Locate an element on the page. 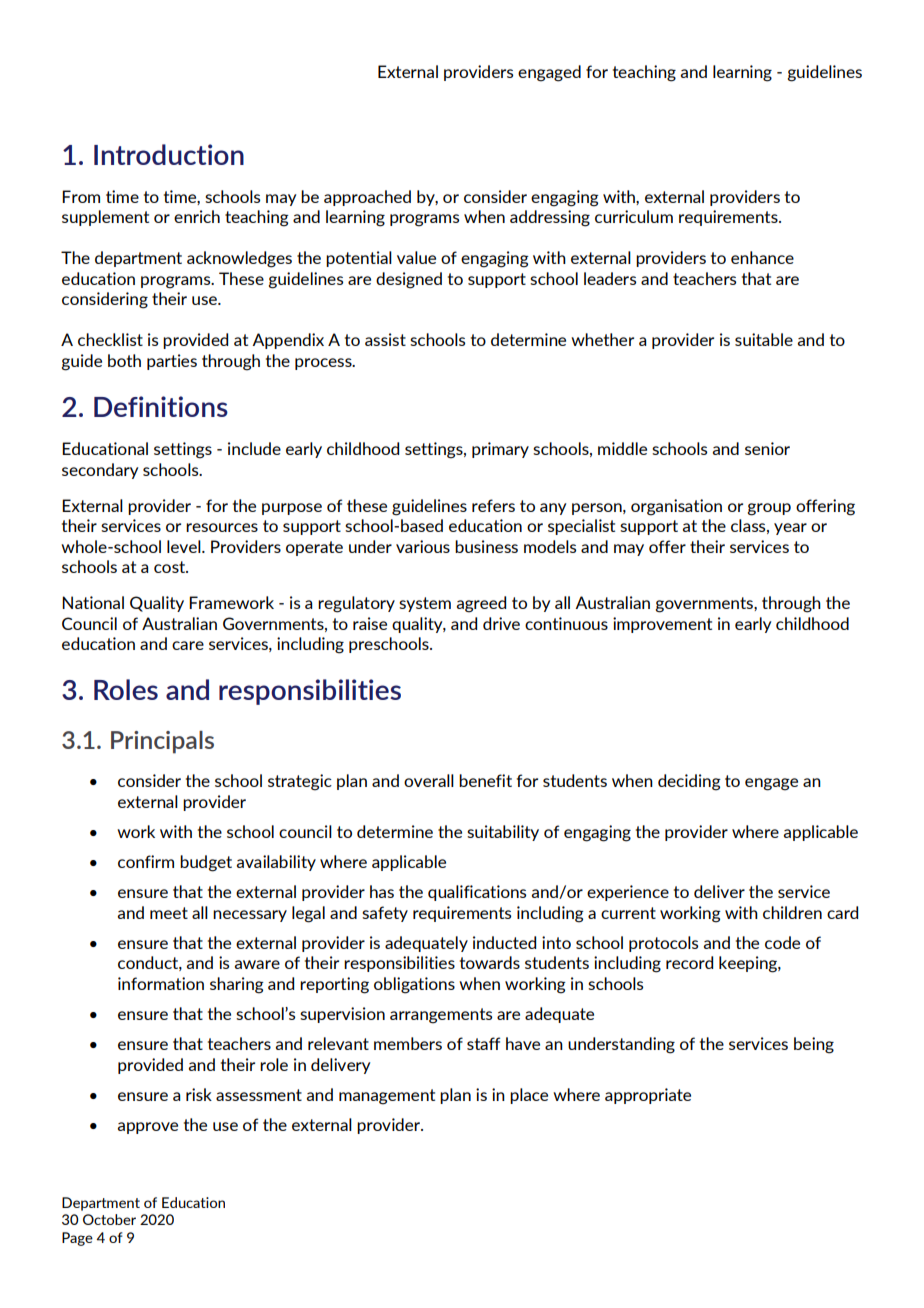 Image resolution: width=924 pixels, height=1308 pixels. benefit is located at coordinates (485, 780).
